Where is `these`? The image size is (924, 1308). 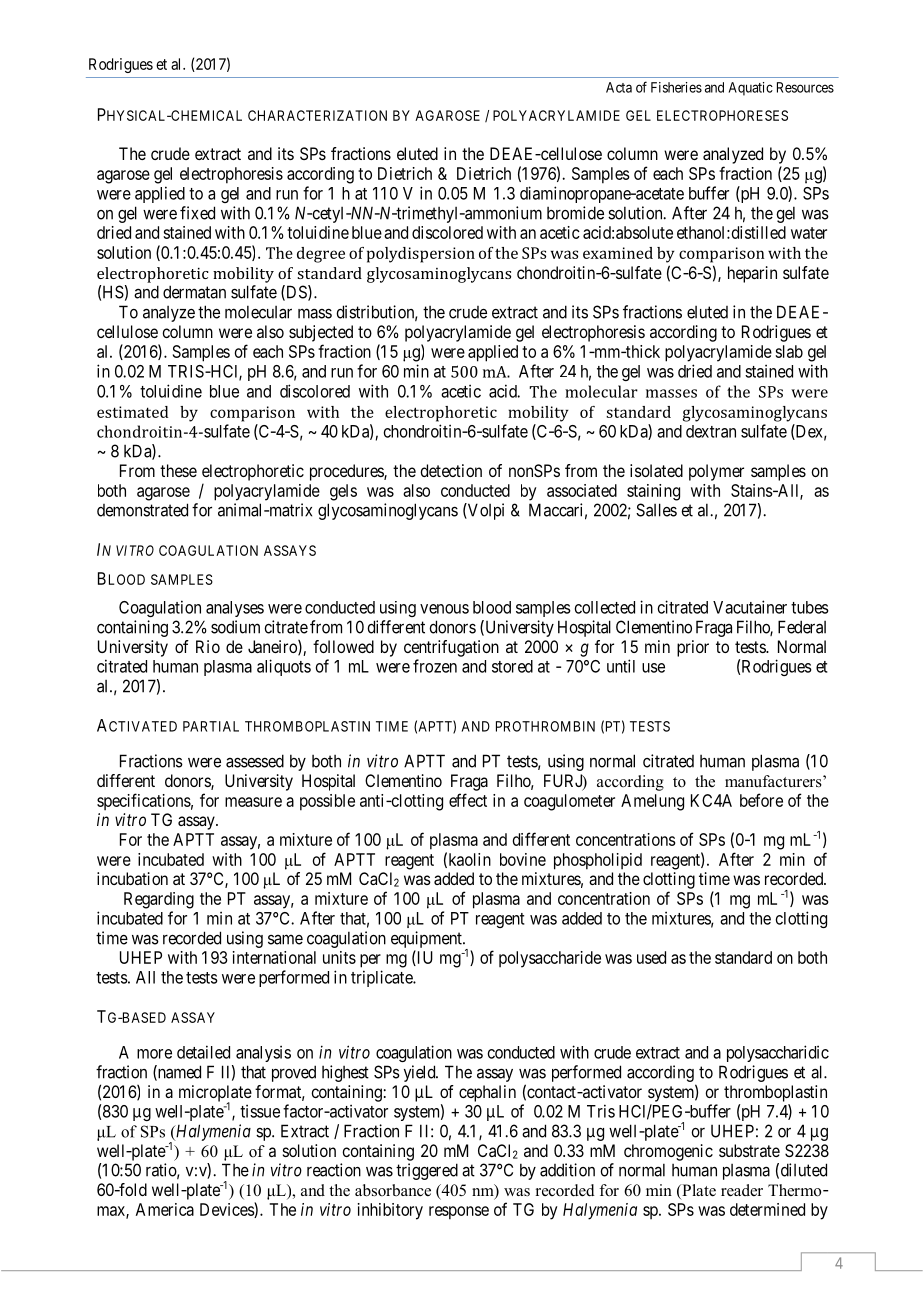
these is located at coordinates (178, 470).
